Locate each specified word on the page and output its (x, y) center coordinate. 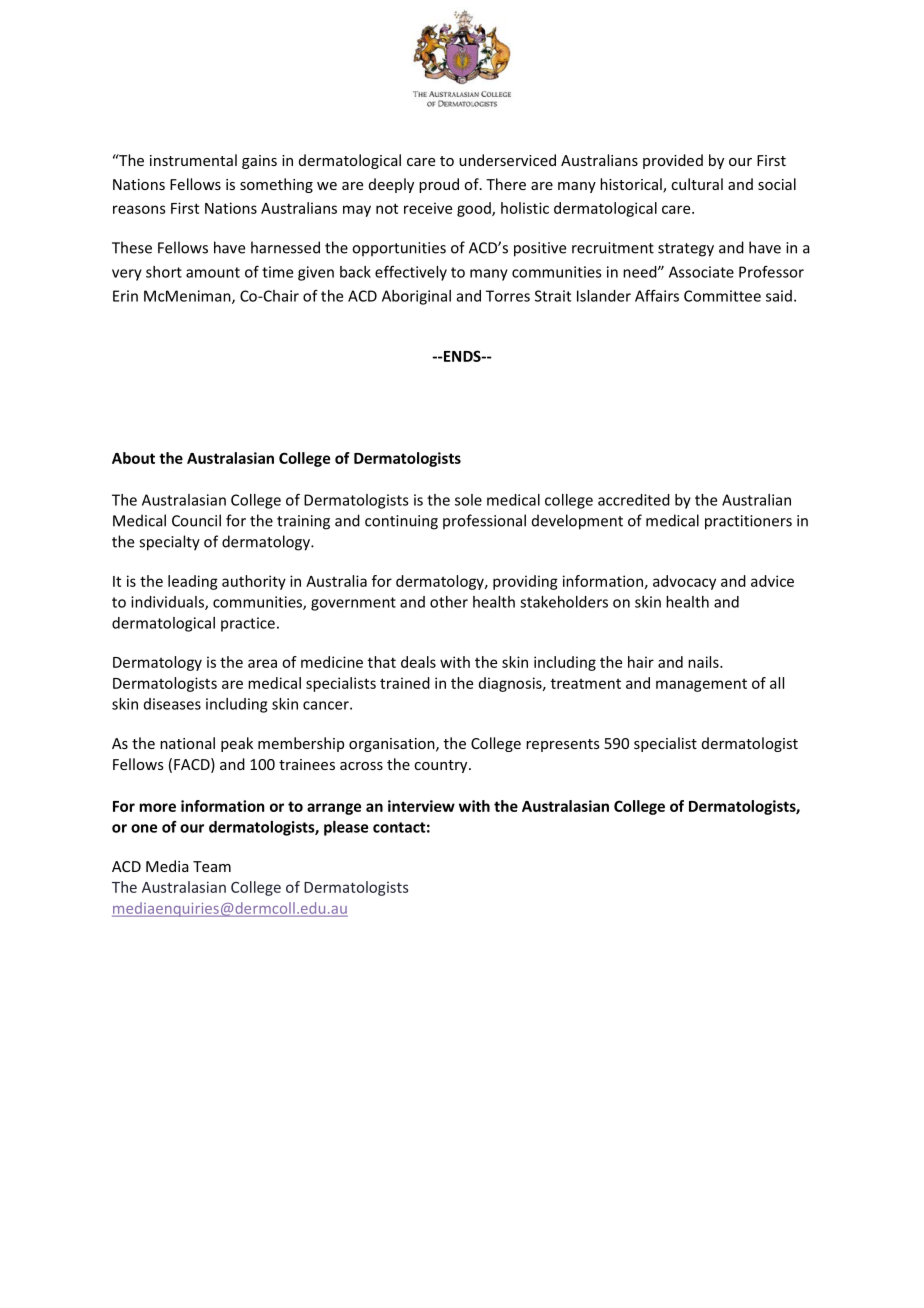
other (449, 602)
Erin (125, 296)
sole (468, 500)
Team (212, 866)
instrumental (193, 160)
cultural (697, 184)
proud (439, 185)
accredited (634, 500)
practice (248, 624)
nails (704, 662)
